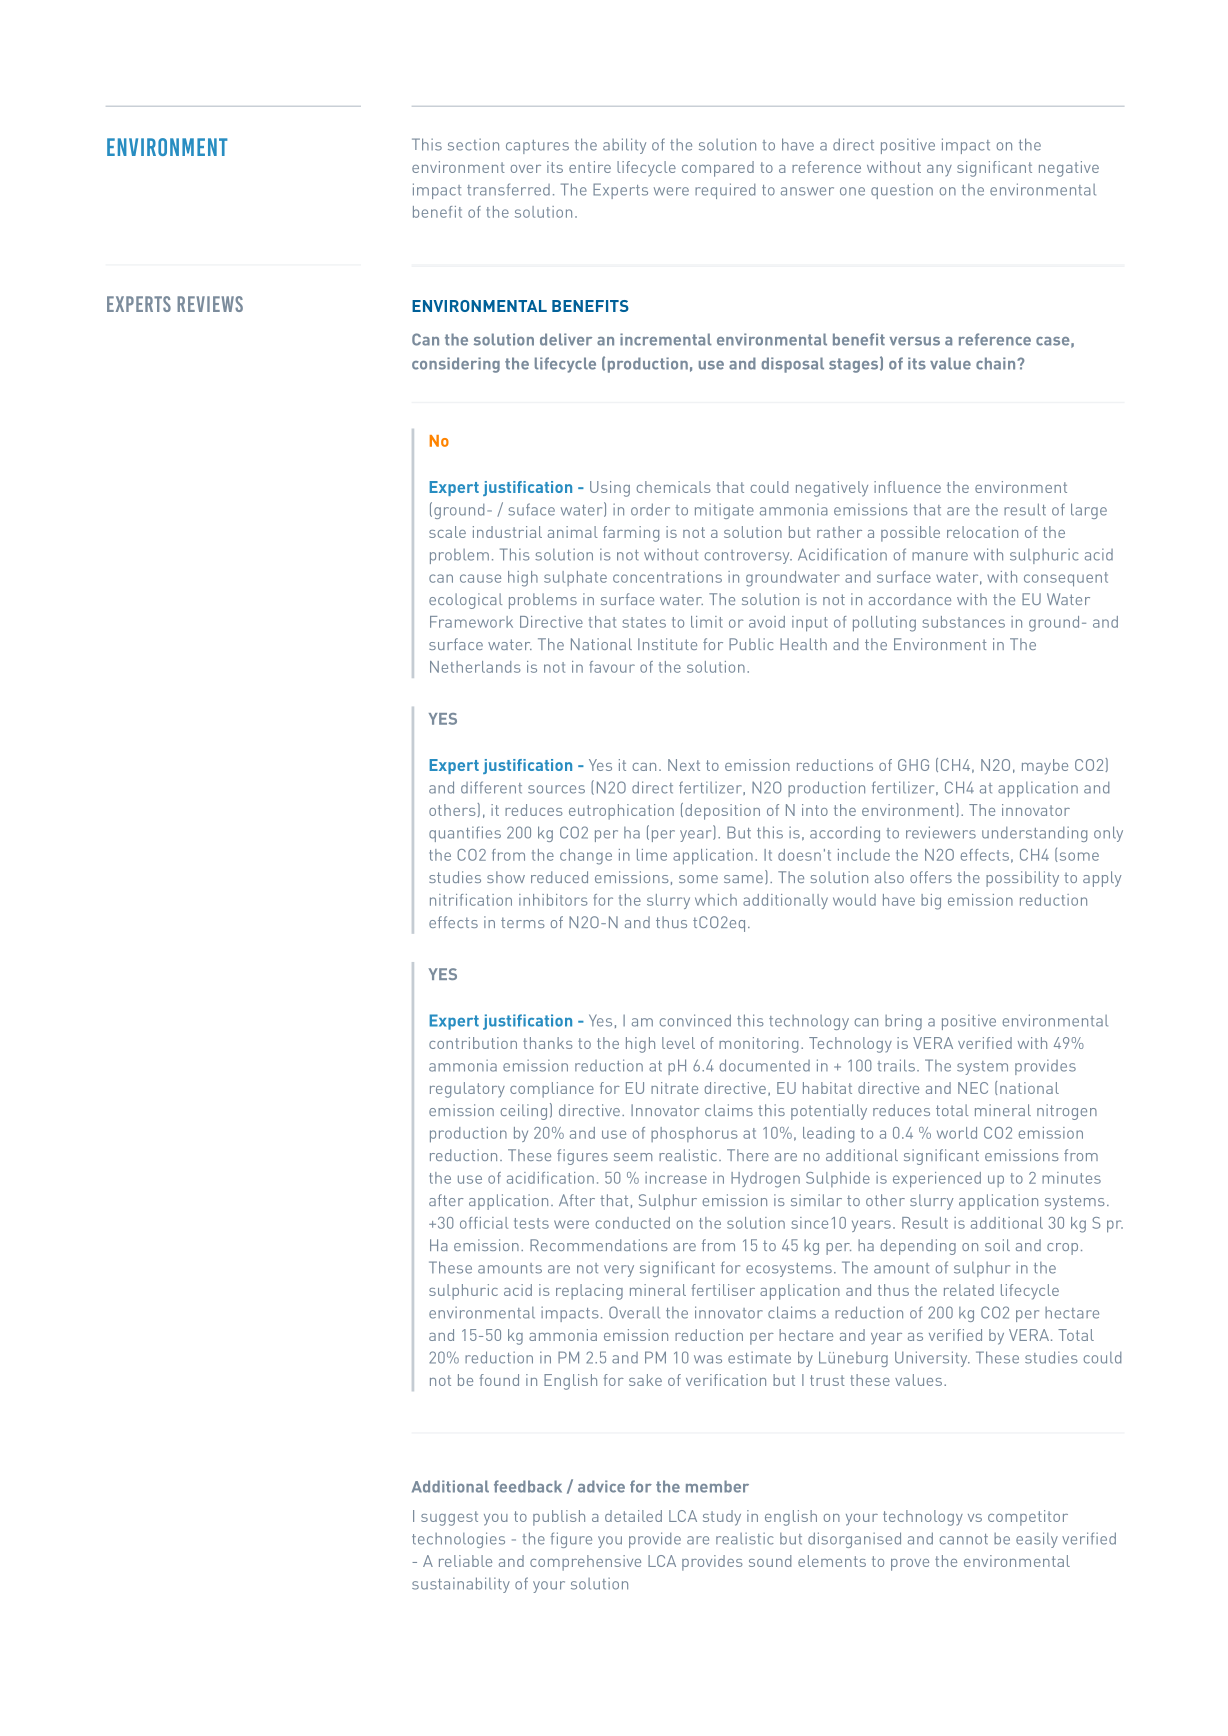 This screenshot has height=1736, width=1228. What do you see at coordinates (650, 509) in the screenshot?
I see `order` at bounding box center [650, 509].
